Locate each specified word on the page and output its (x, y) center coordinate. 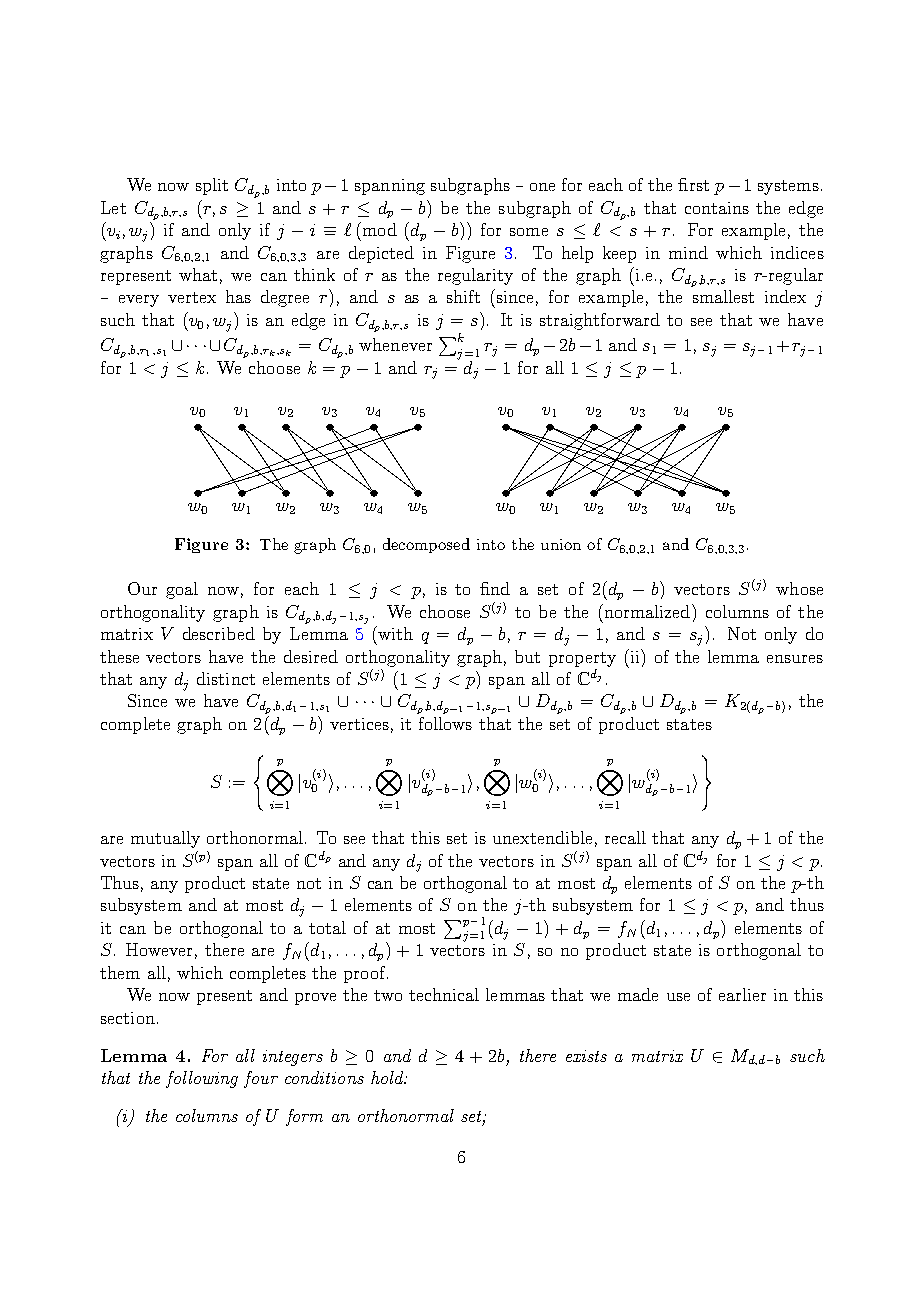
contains (717, 208)
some (529, 232)
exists (586, 1056)
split (212, 186)
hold (388, 1077)
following (202, 1079)
